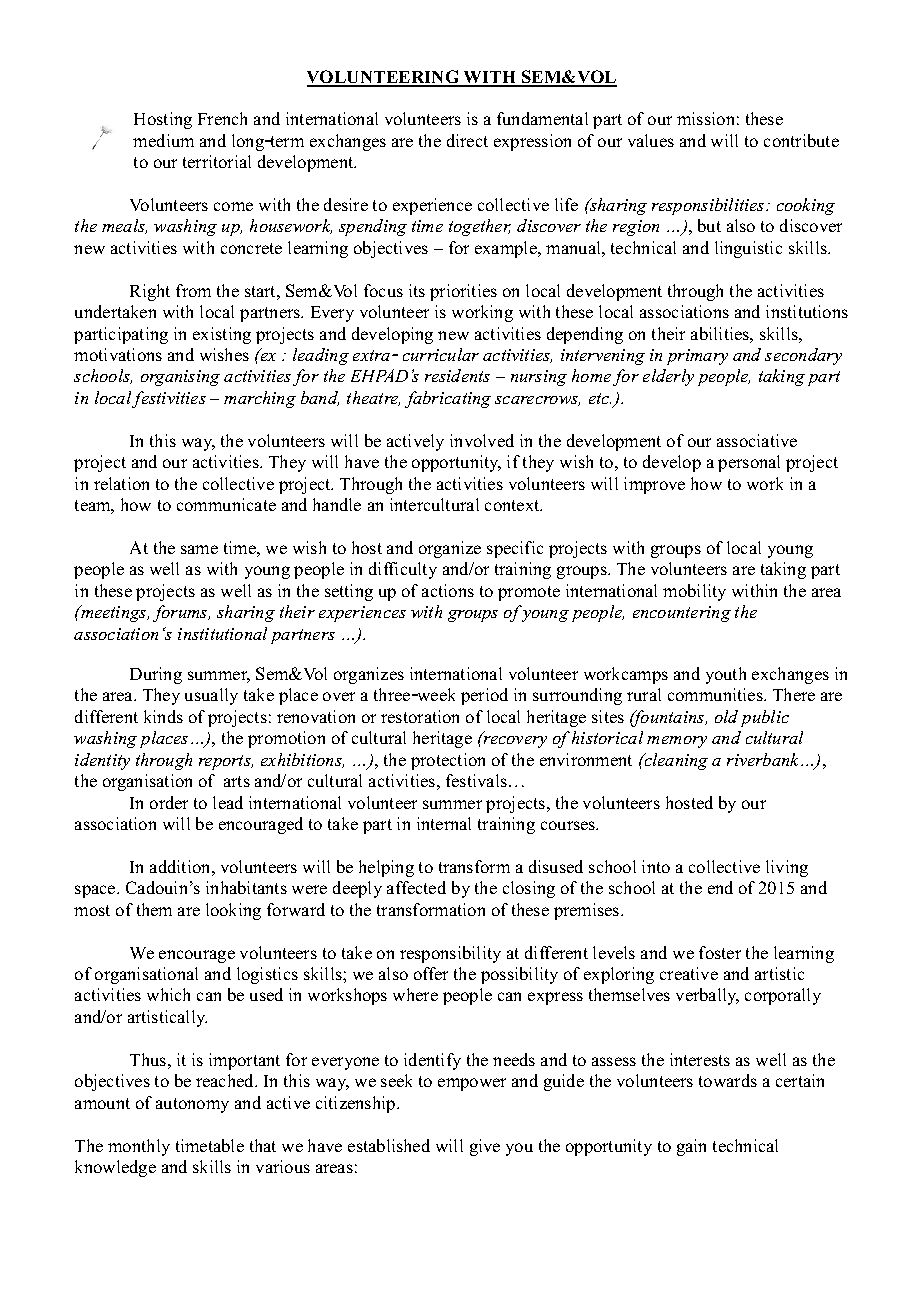 Image resolution: width=924 pixels, height=1308 pixels. Describe the element at coordinates (485, 1147) in the image. I see `give` at that location.
